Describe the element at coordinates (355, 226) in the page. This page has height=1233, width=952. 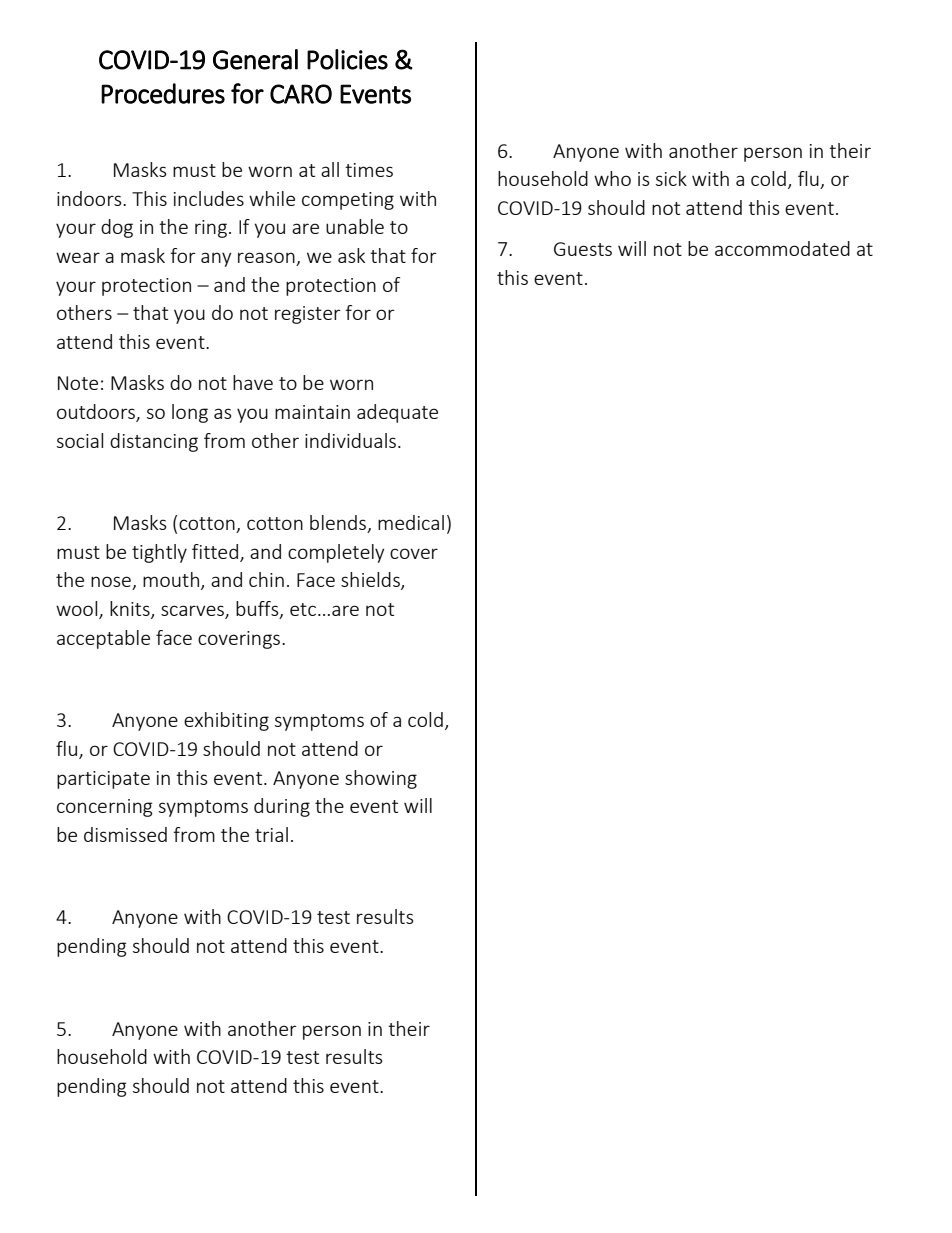
I see `unable` at that location.
